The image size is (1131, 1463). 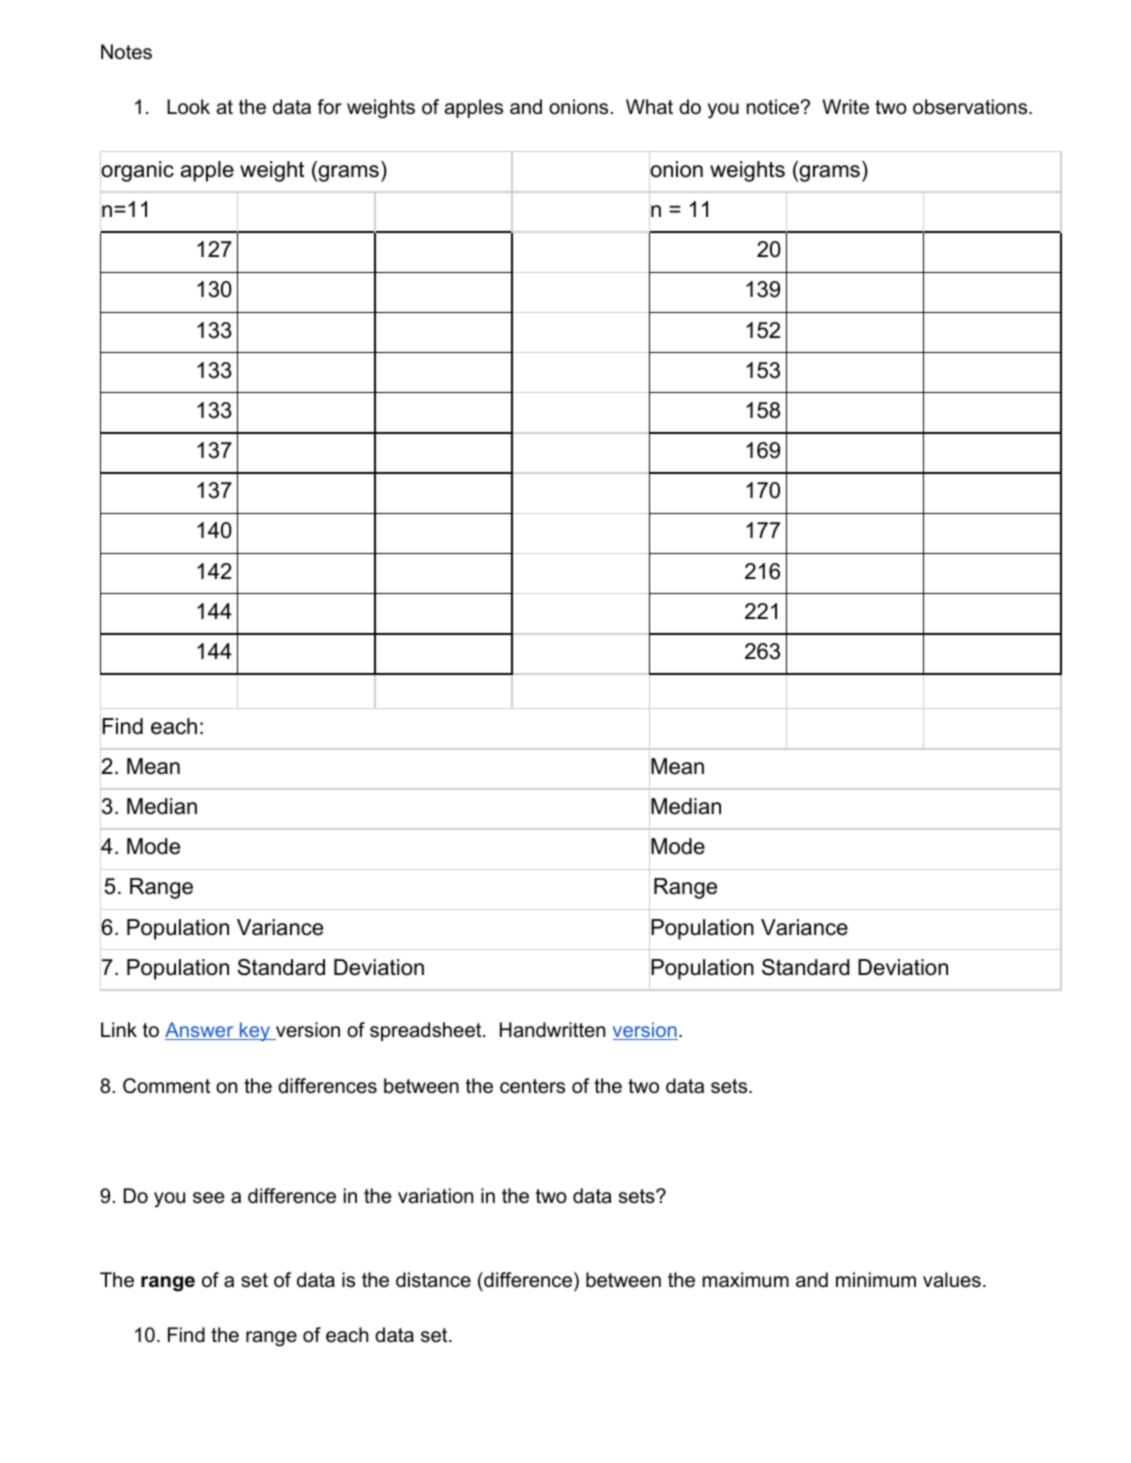 What do you see at coordinates (532, 1086) in the screenshot?
I see `centers` at bounding box center [532, 1086].
